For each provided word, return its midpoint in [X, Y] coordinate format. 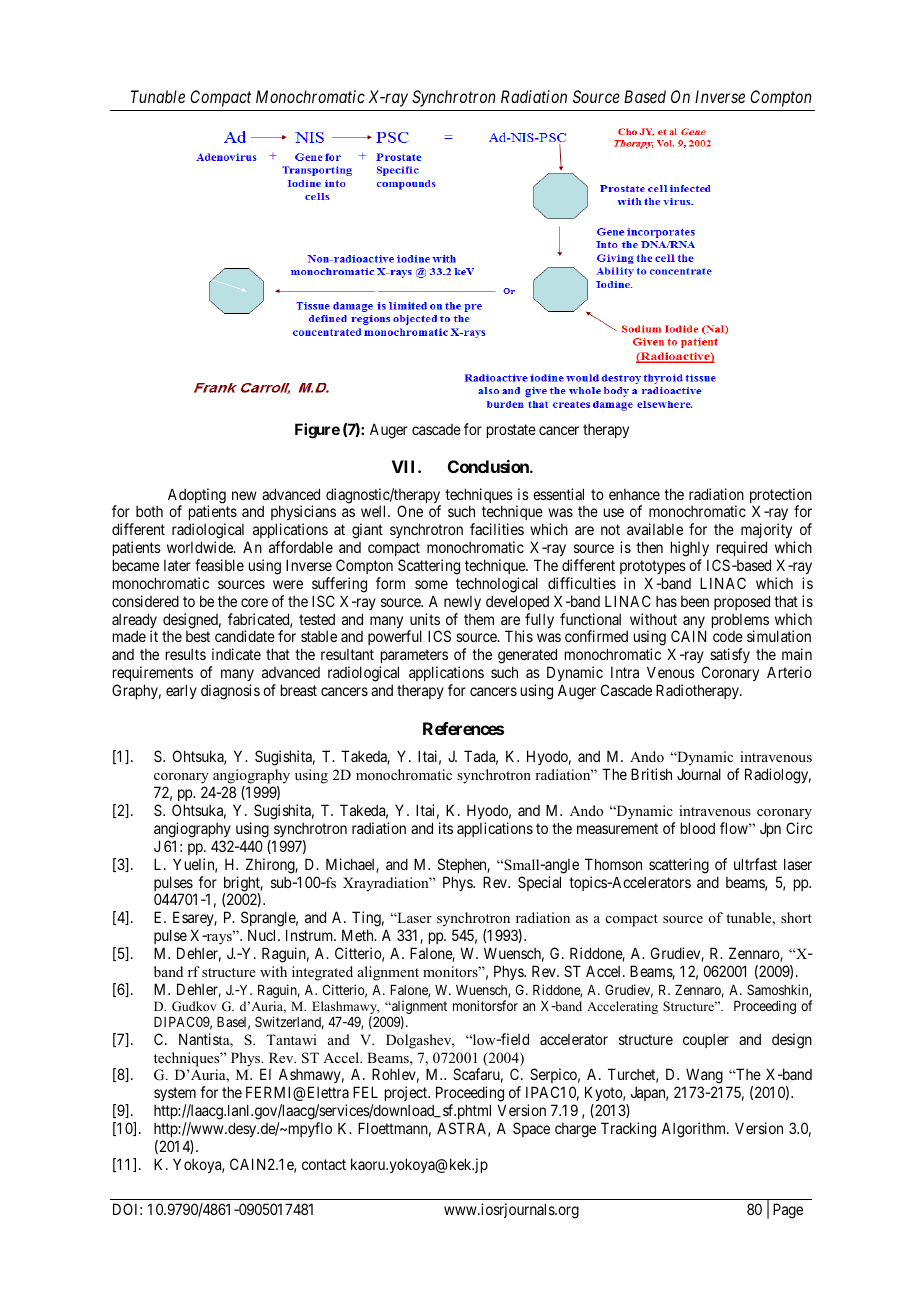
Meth [359, 935]
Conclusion [489, 466]
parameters [414, 658]
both [149, 511]
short [796, 917]
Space [531, 1129]
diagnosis [230, 692]
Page [788, 1211]
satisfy [730, 655]
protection [781, 497]
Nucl [263, 935]
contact [324, 1164]
